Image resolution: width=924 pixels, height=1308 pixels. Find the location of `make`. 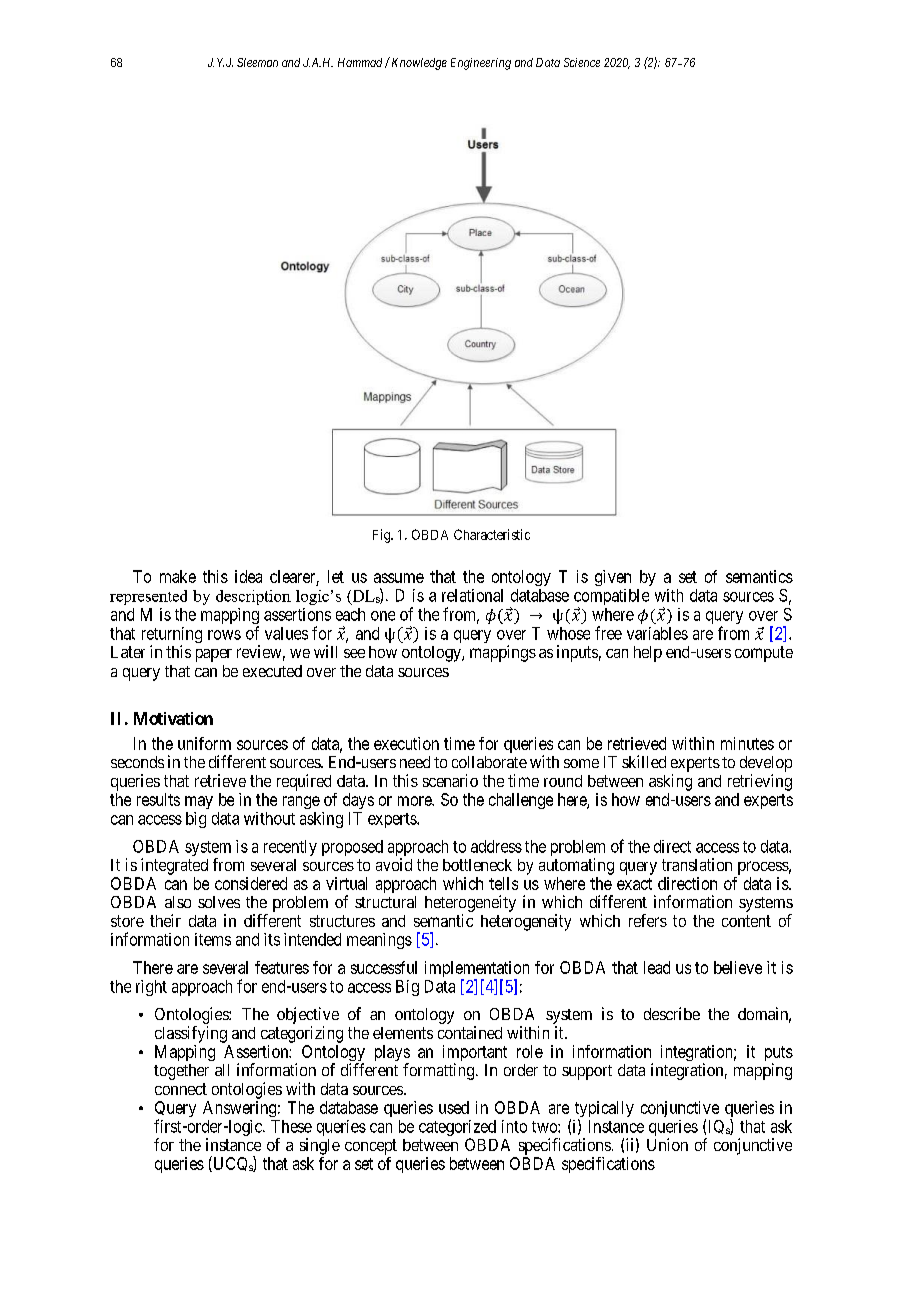

make is located at coordinates (178, 576).
